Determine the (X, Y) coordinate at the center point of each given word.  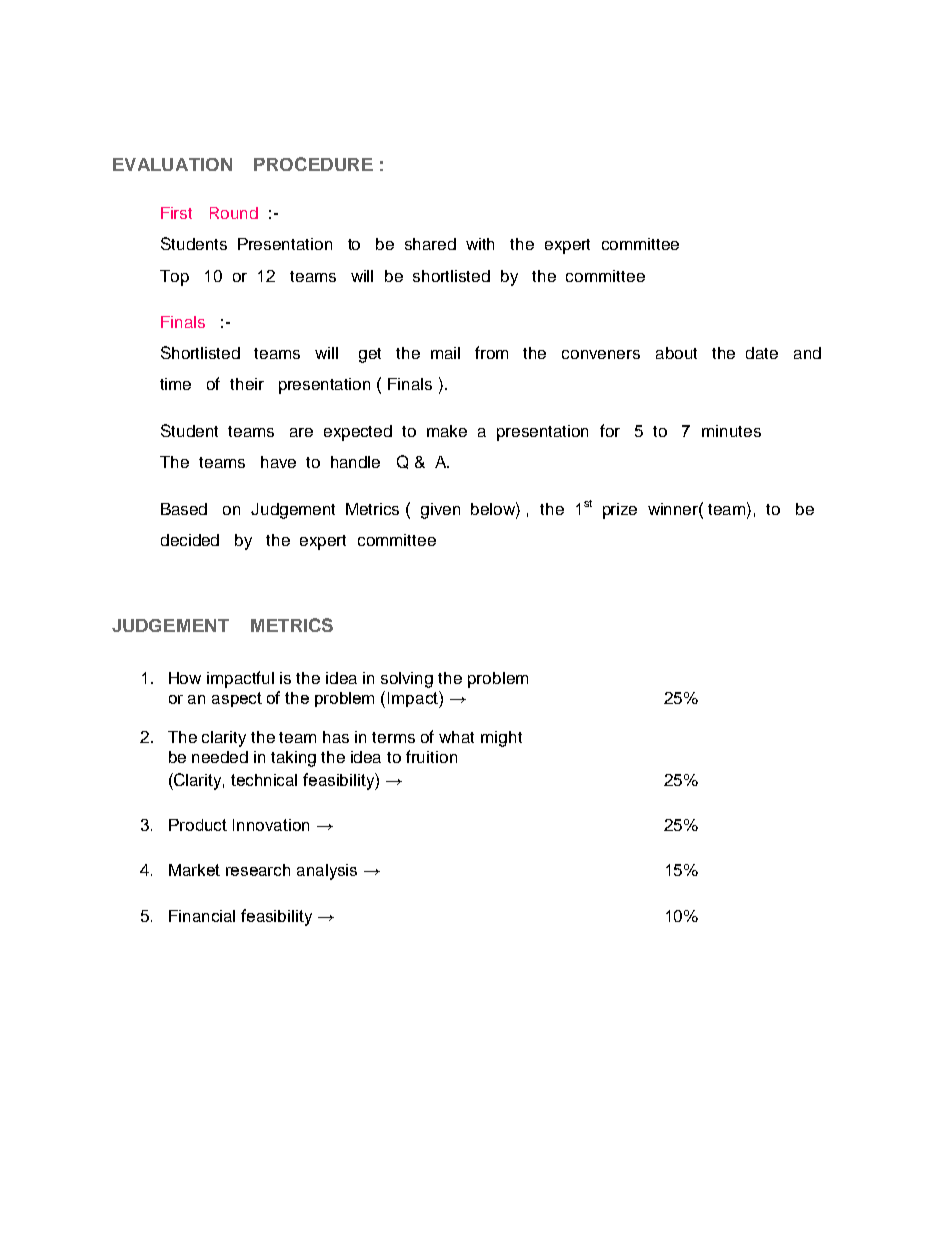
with (480, 244)
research (258, 870)
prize (620, 511)
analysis (327, 872)
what (456, 737)
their (247, 384)
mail (445, 353)
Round (234, 213)
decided (190, 540)
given (440, 511)
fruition (431, 756)
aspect (237, 699)
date (762, 353)
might (501, 739)
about (676, 353)
